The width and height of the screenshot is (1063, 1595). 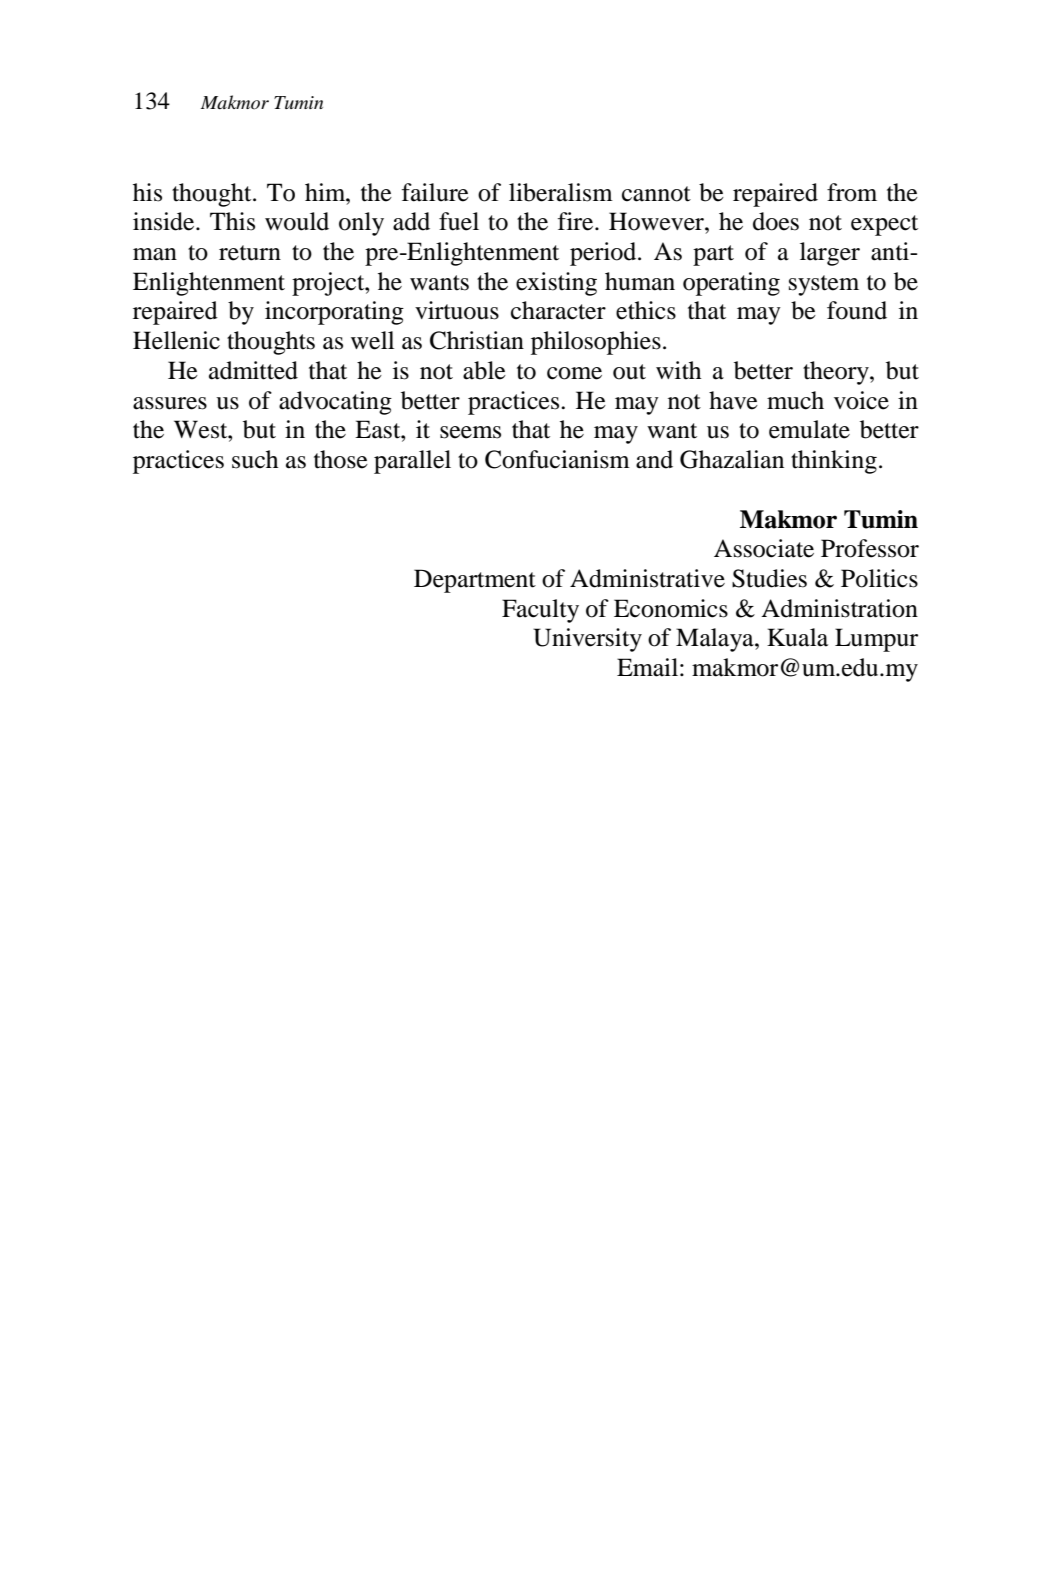 I want to click on Administrative, so click(x=647, y=578).
